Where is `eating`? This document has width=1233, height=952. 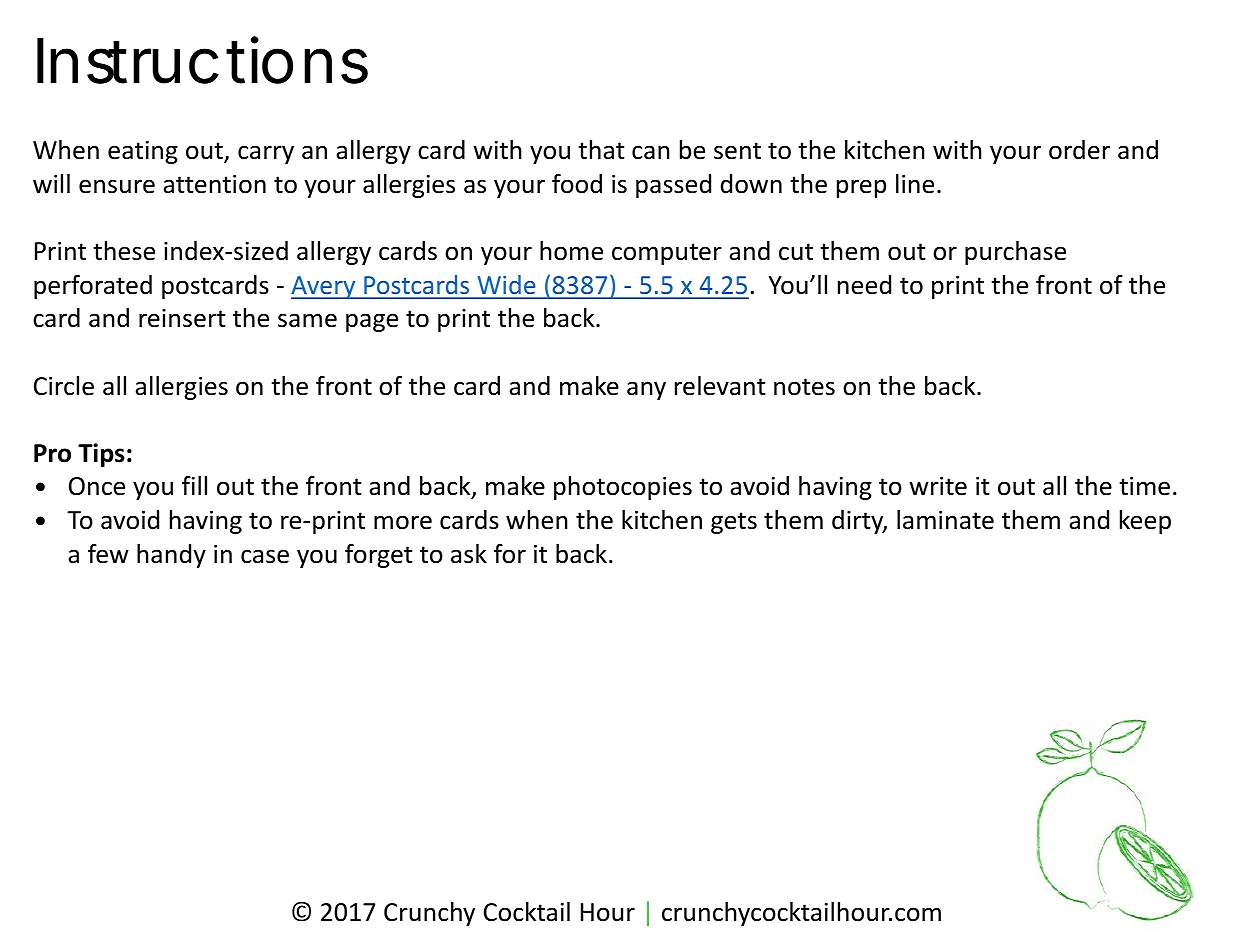 eating is located at coordinates (143, 152).
